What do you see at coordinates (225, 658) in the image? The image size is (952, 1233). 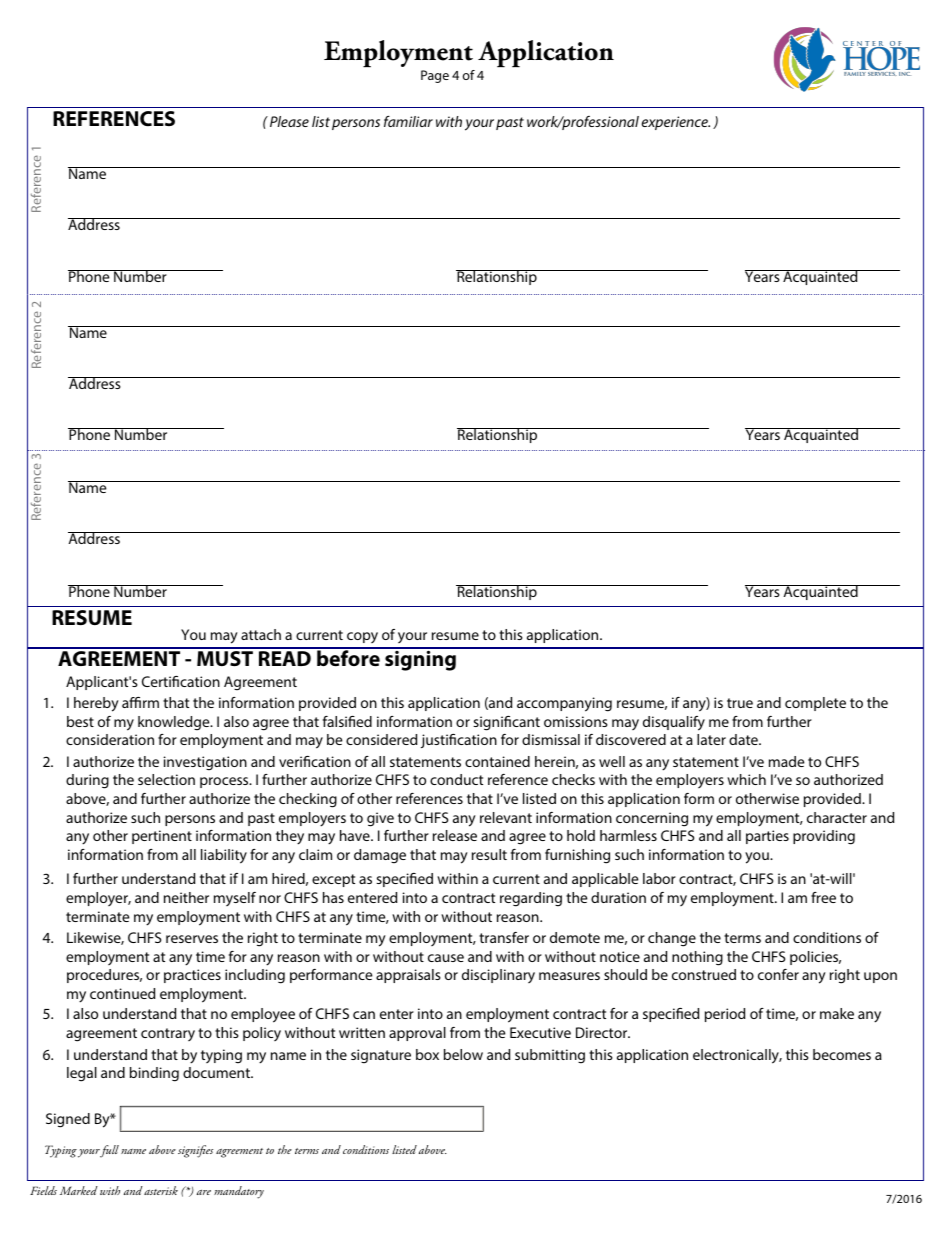 I see `MUST` at bounding box center [225, 658].
